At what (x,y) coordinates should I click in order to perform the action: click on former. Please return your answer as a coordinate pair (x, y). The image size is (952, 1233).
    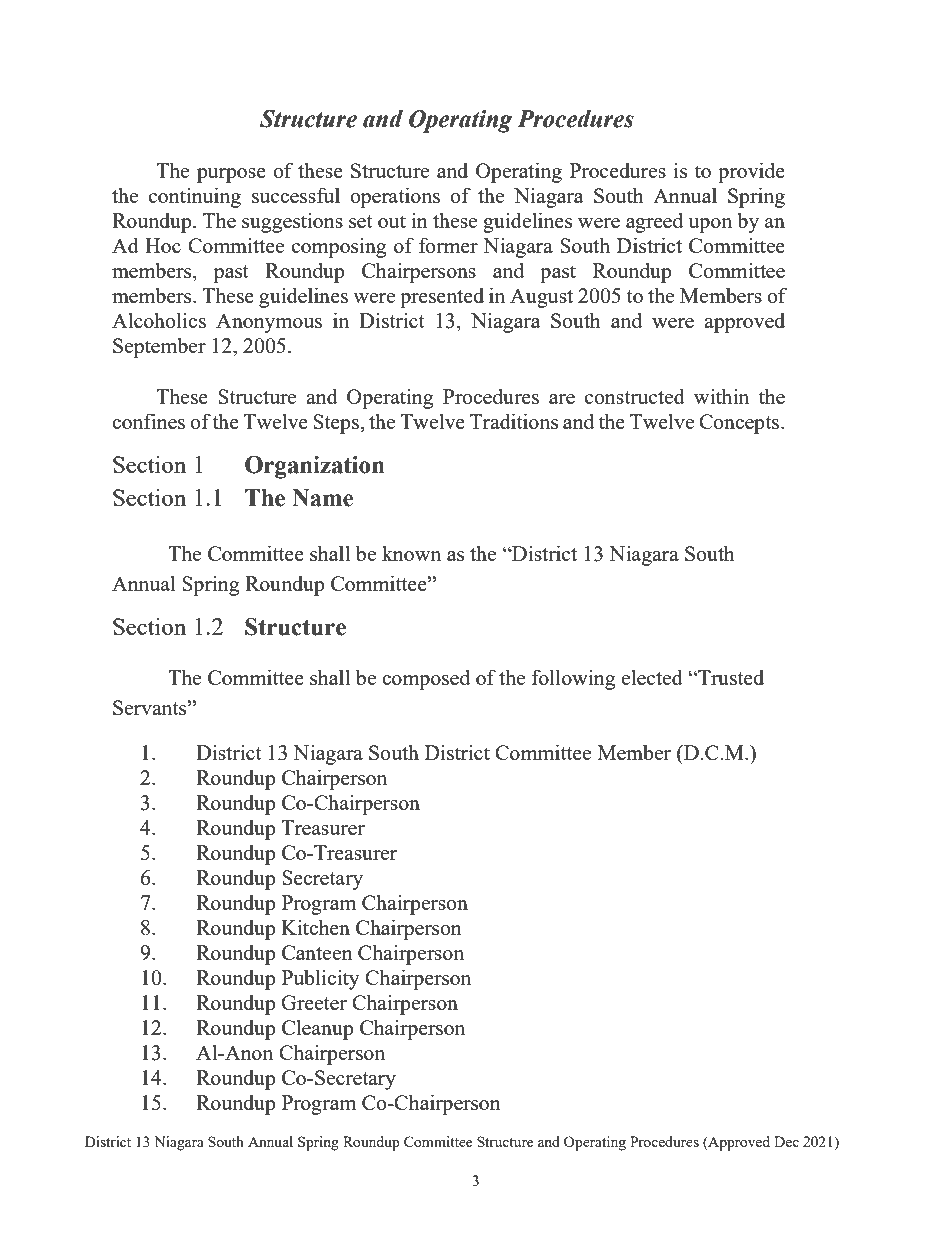
    Looking at the image, I should click on (448, 245).
